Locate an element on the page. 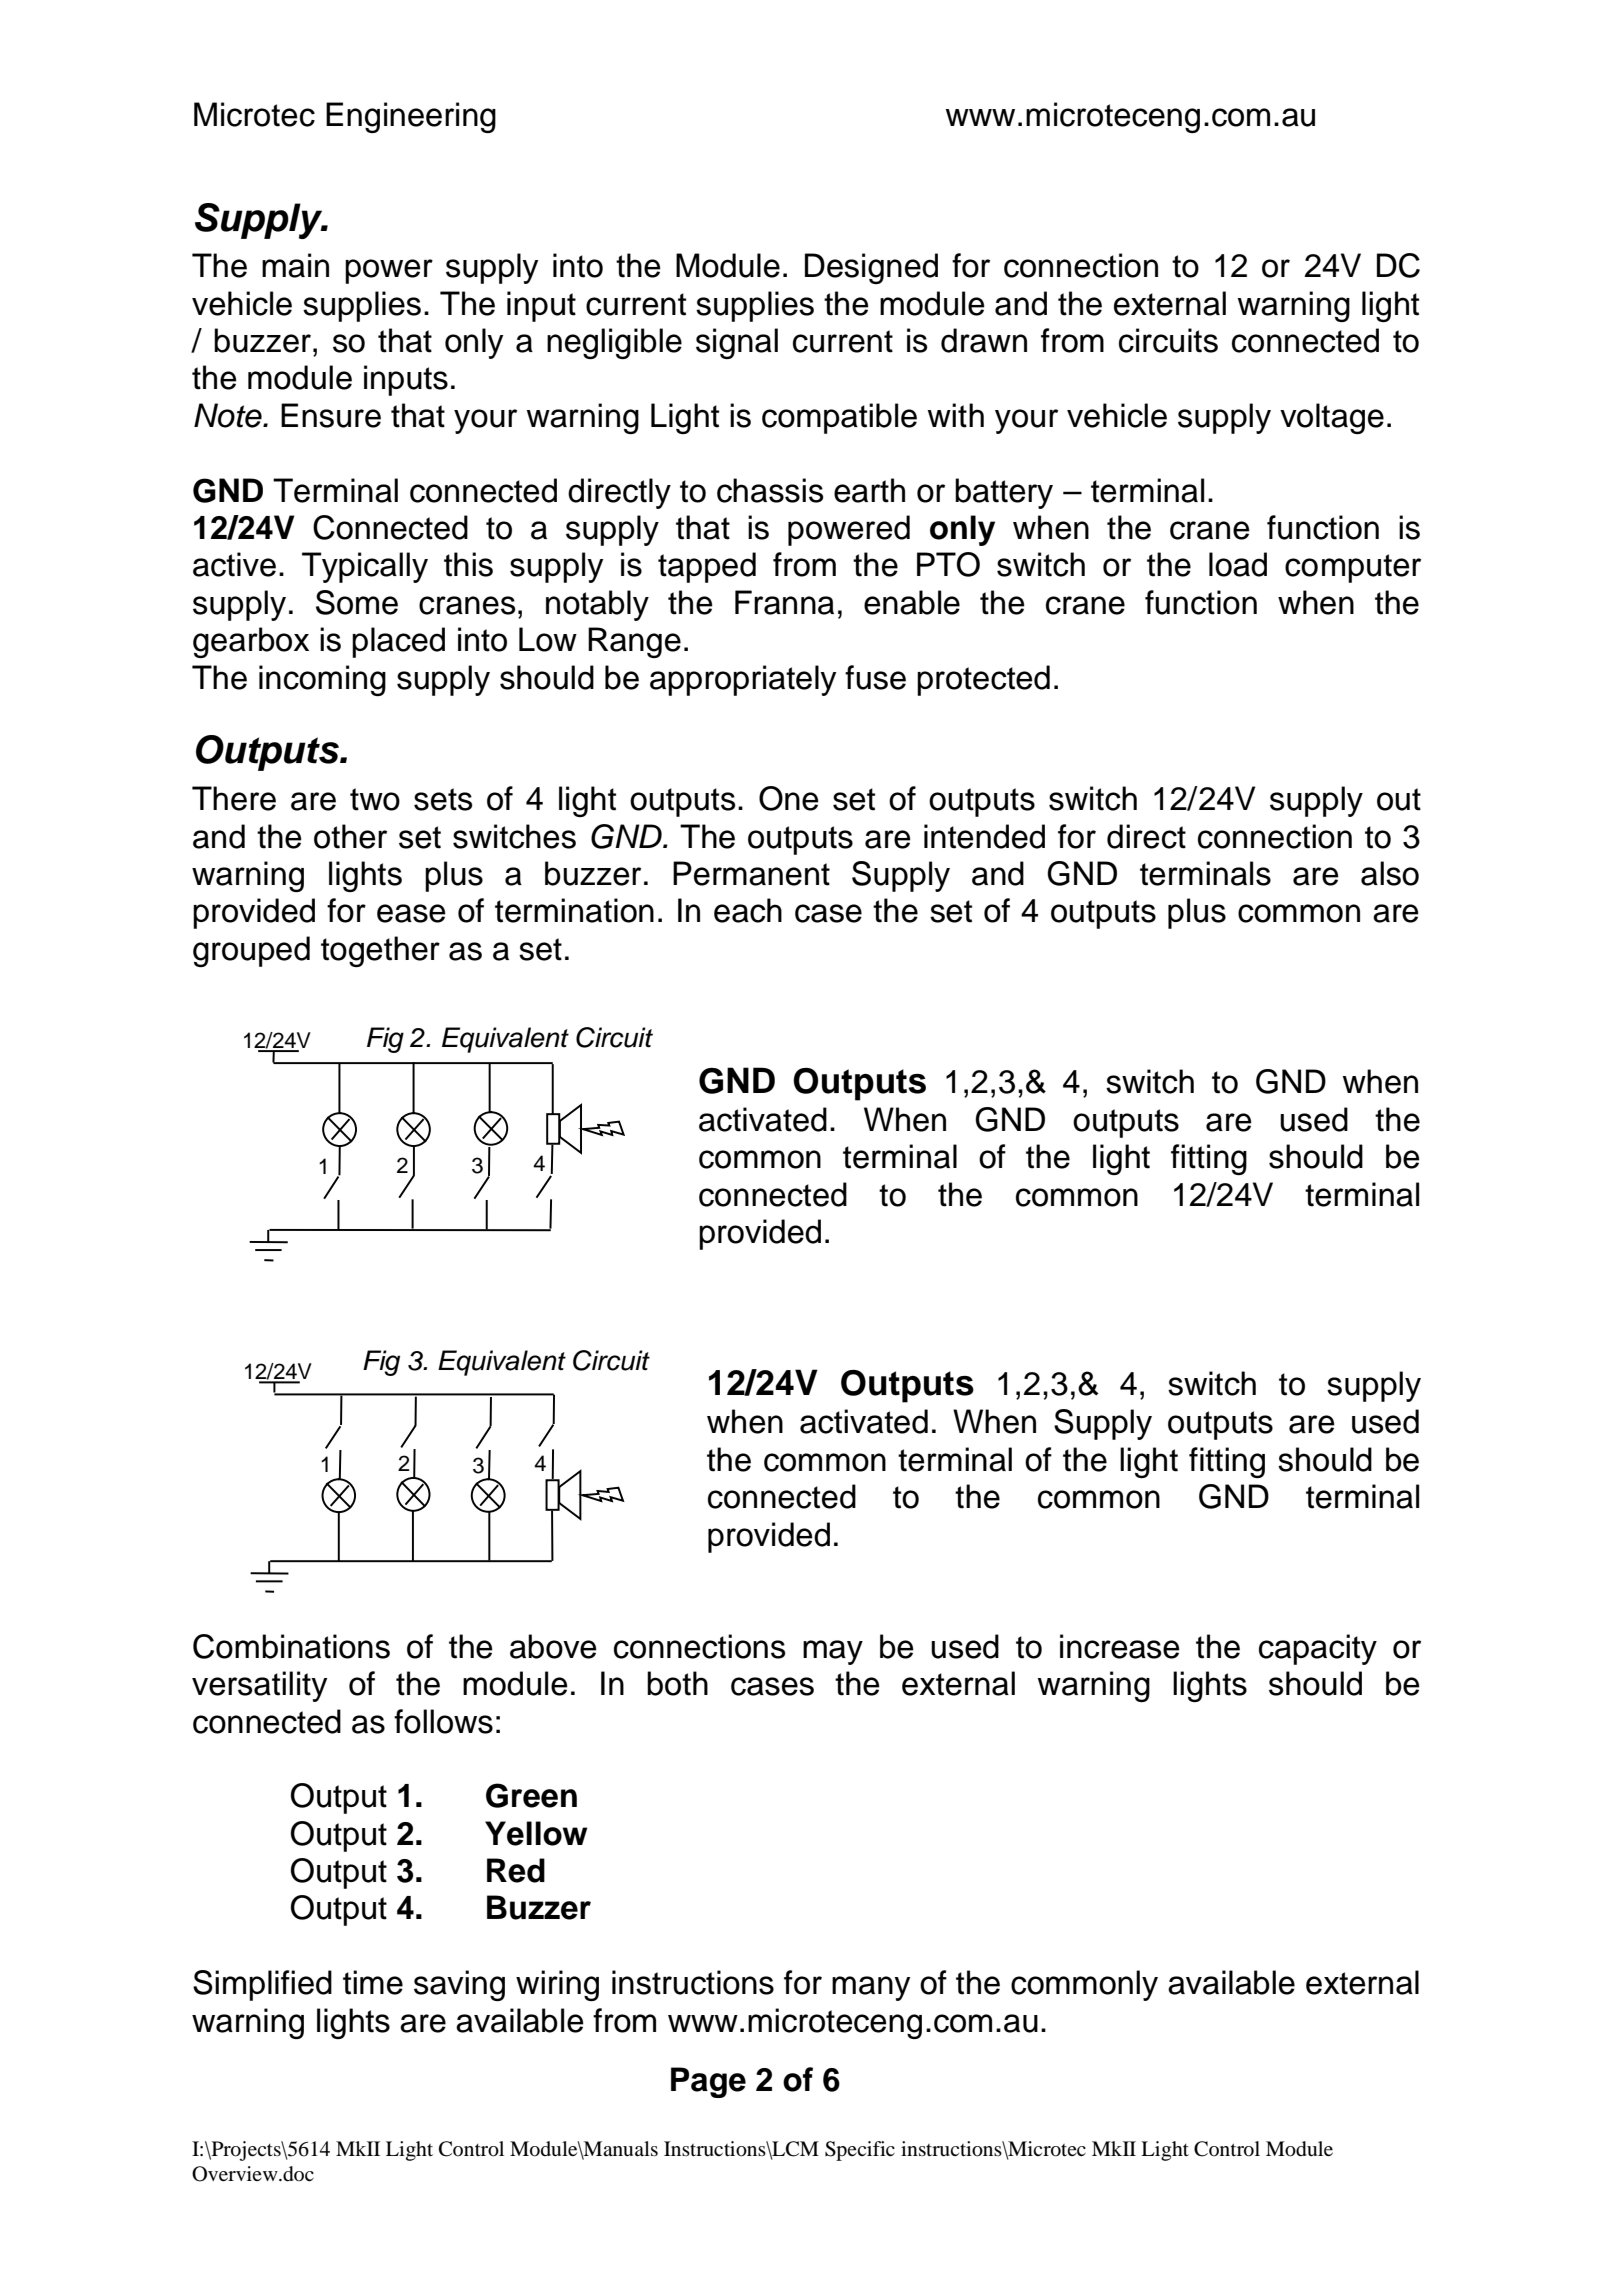  time is located at coordinates (373, 1982).
